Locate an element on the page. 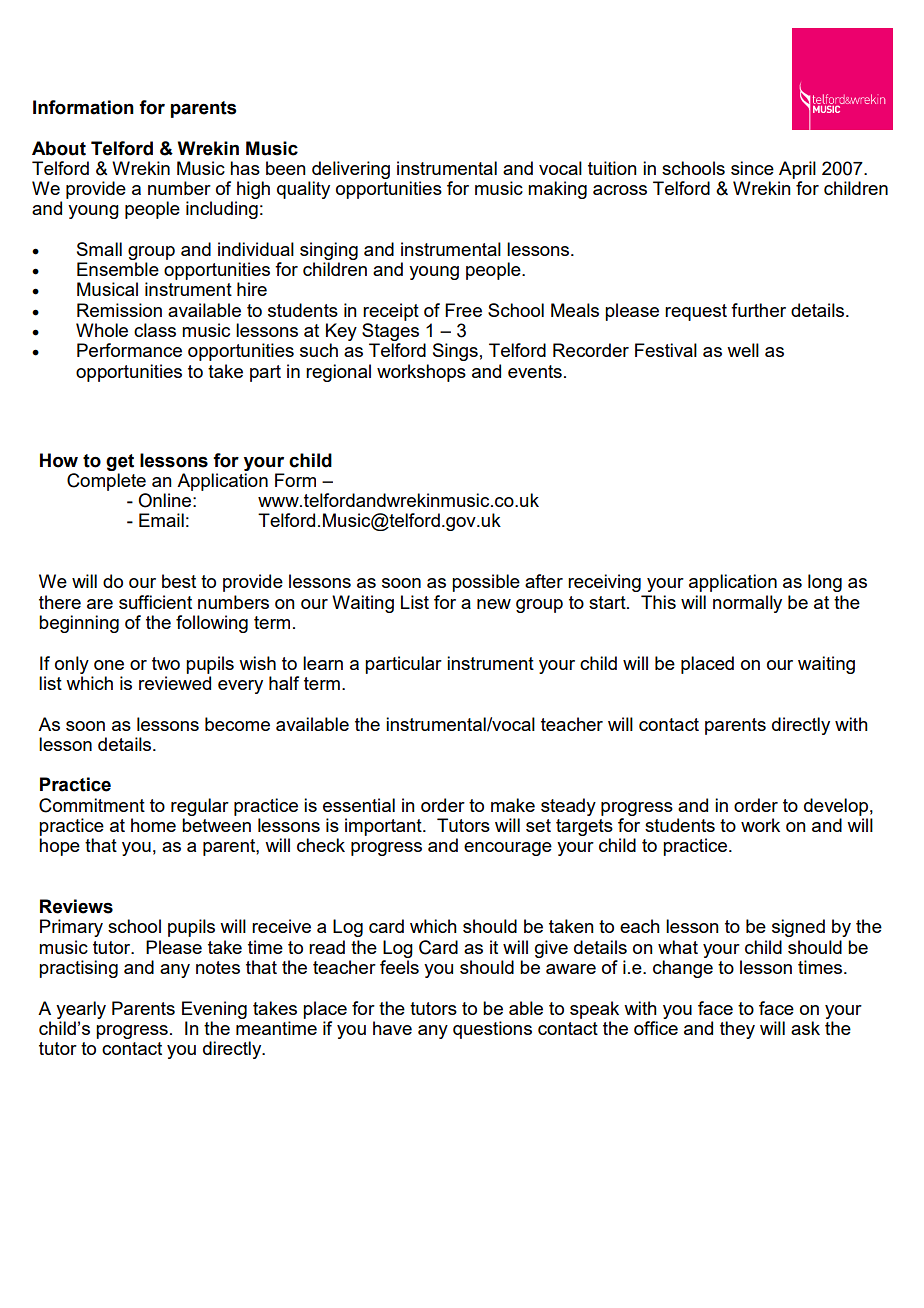 The image size is (924, 1308). including is located at coordinates (222, 210).
